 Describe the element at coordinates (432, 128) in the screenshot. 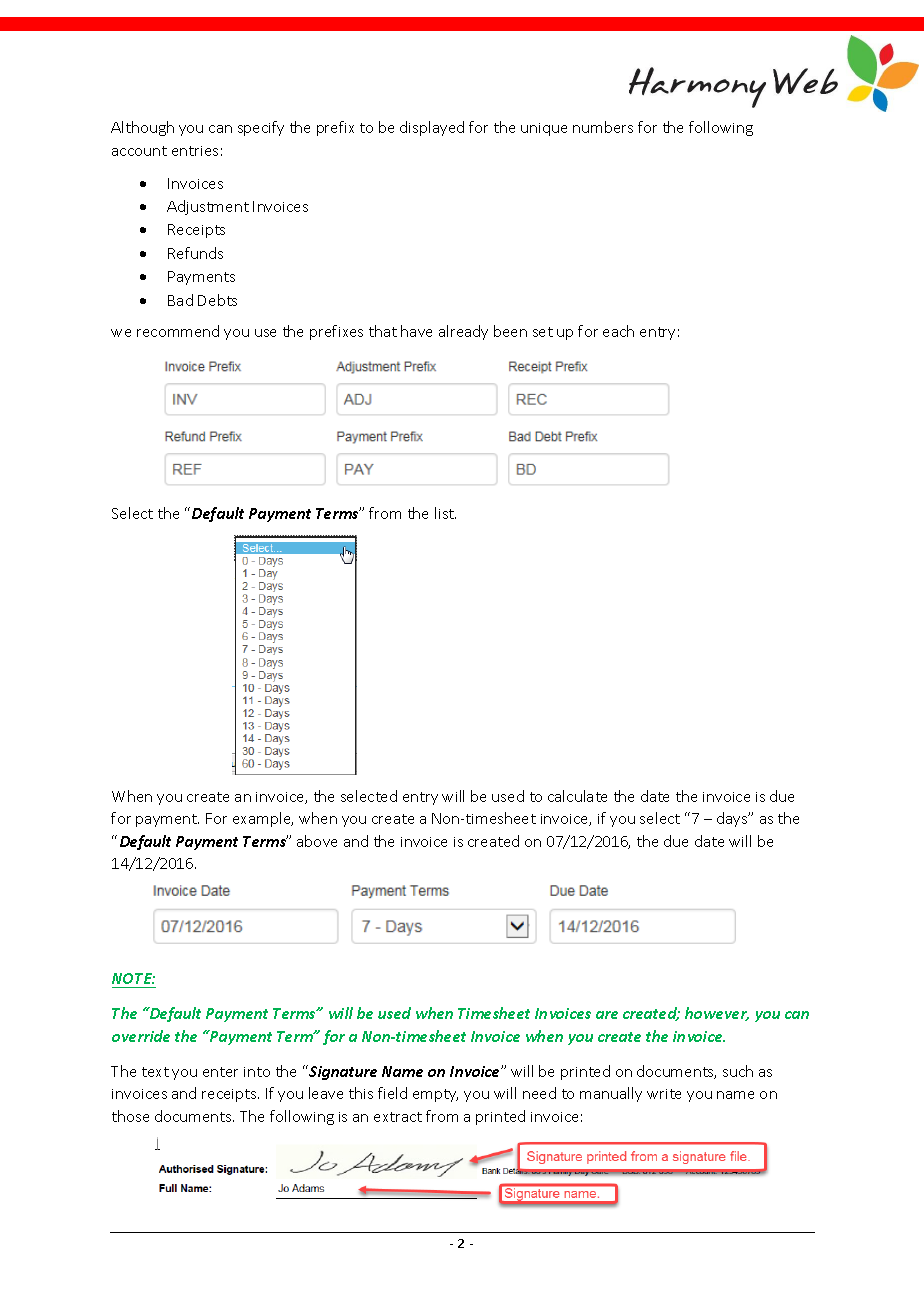

I see `displayed` at that location.
